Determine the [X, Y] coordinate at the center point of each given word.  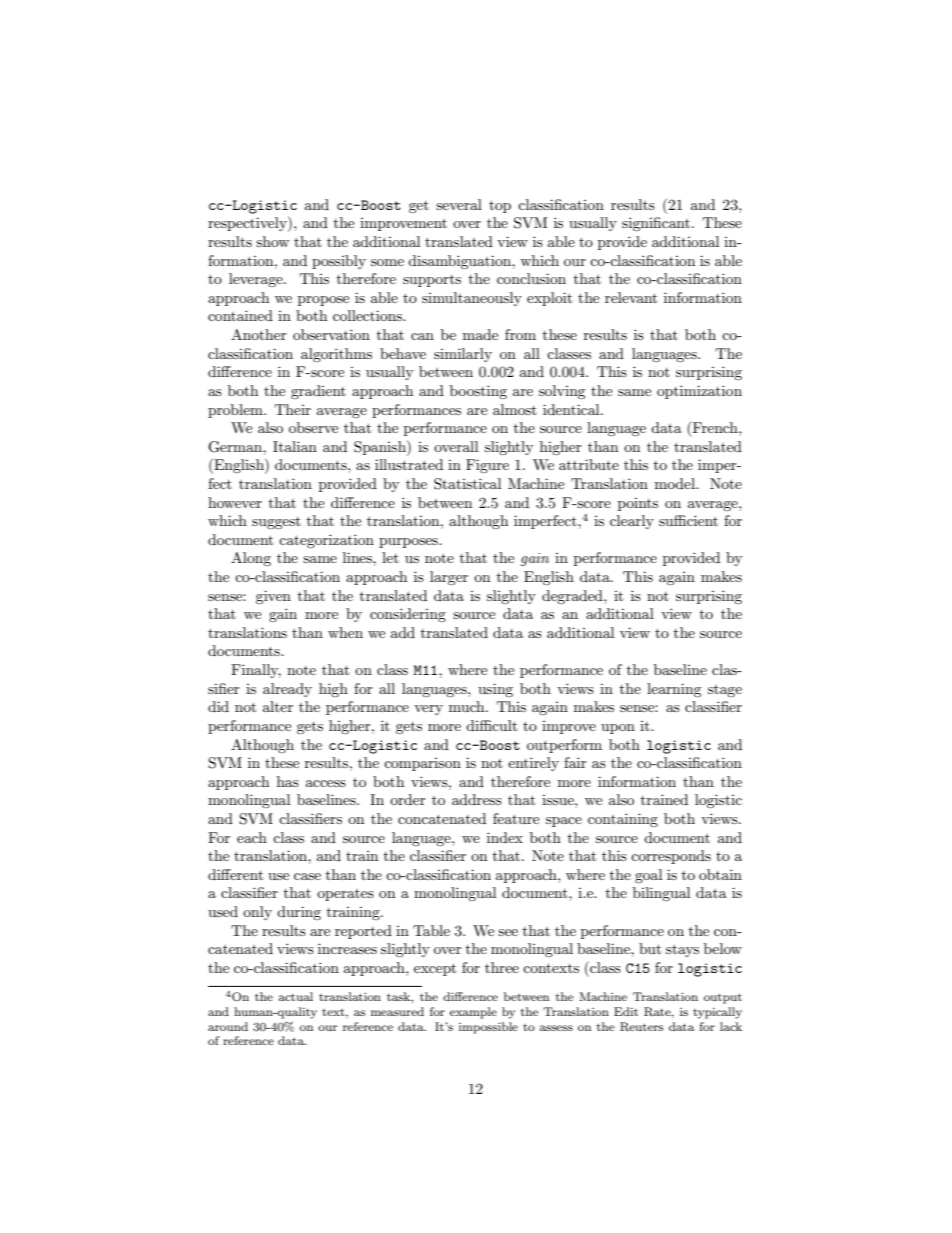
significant [656, 224]
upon [618, 729]
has [288, 781]
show [272, 241]
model [676, 483]
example [473, 1013]
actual [296, 996]
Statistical [467, 484]
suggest [276, 523]
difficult [491, 725]
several [459, 204]
